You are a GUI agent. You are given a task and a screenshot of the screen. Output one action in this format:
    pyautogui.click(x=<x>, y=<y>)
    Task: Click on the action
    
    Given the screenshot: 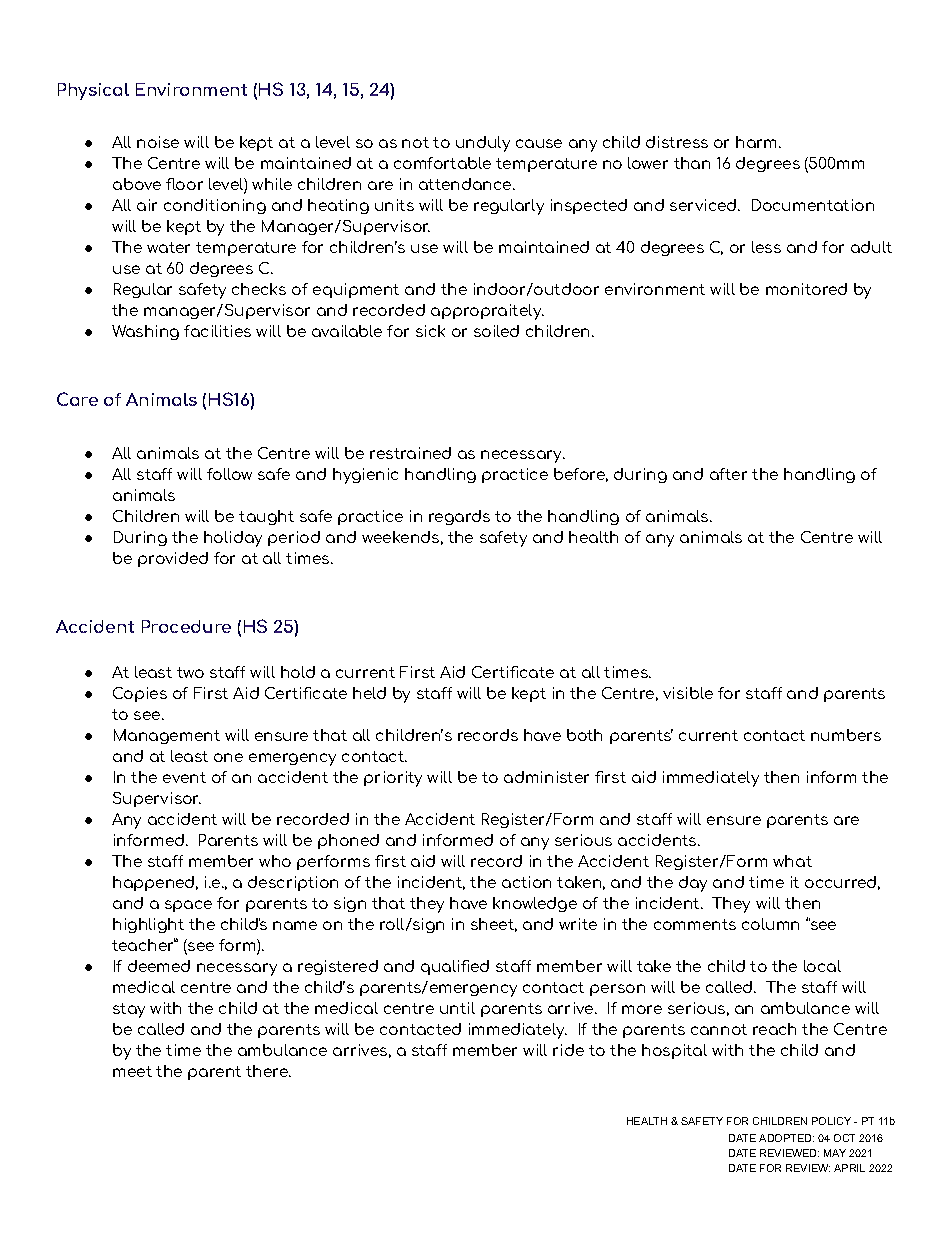 What is the action you would take?
    pyautogui.click(x=526, y=882)
